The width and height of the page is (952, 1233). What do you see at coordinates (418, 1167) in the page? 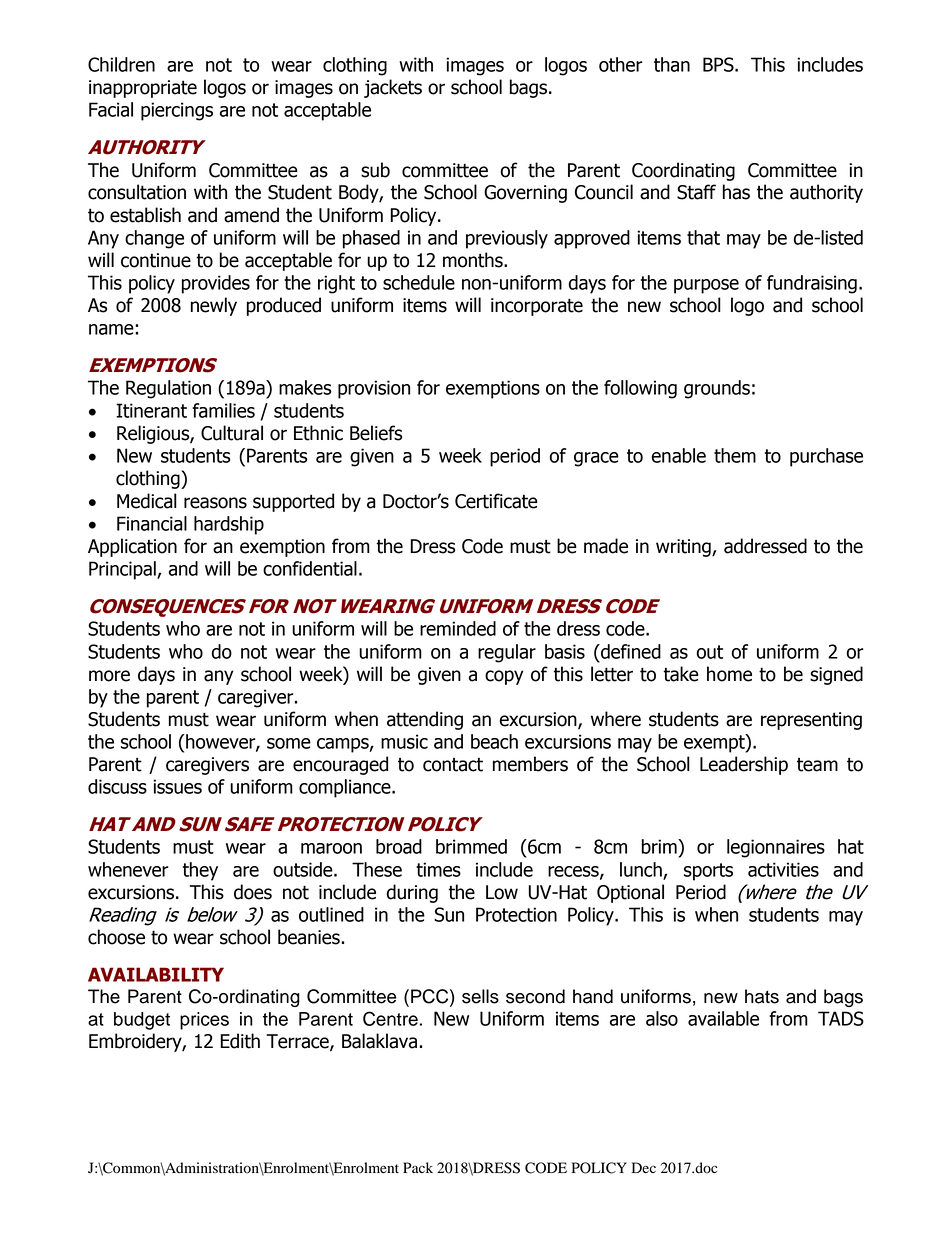
I see `Pack` at bounding box center [418, 1167].
